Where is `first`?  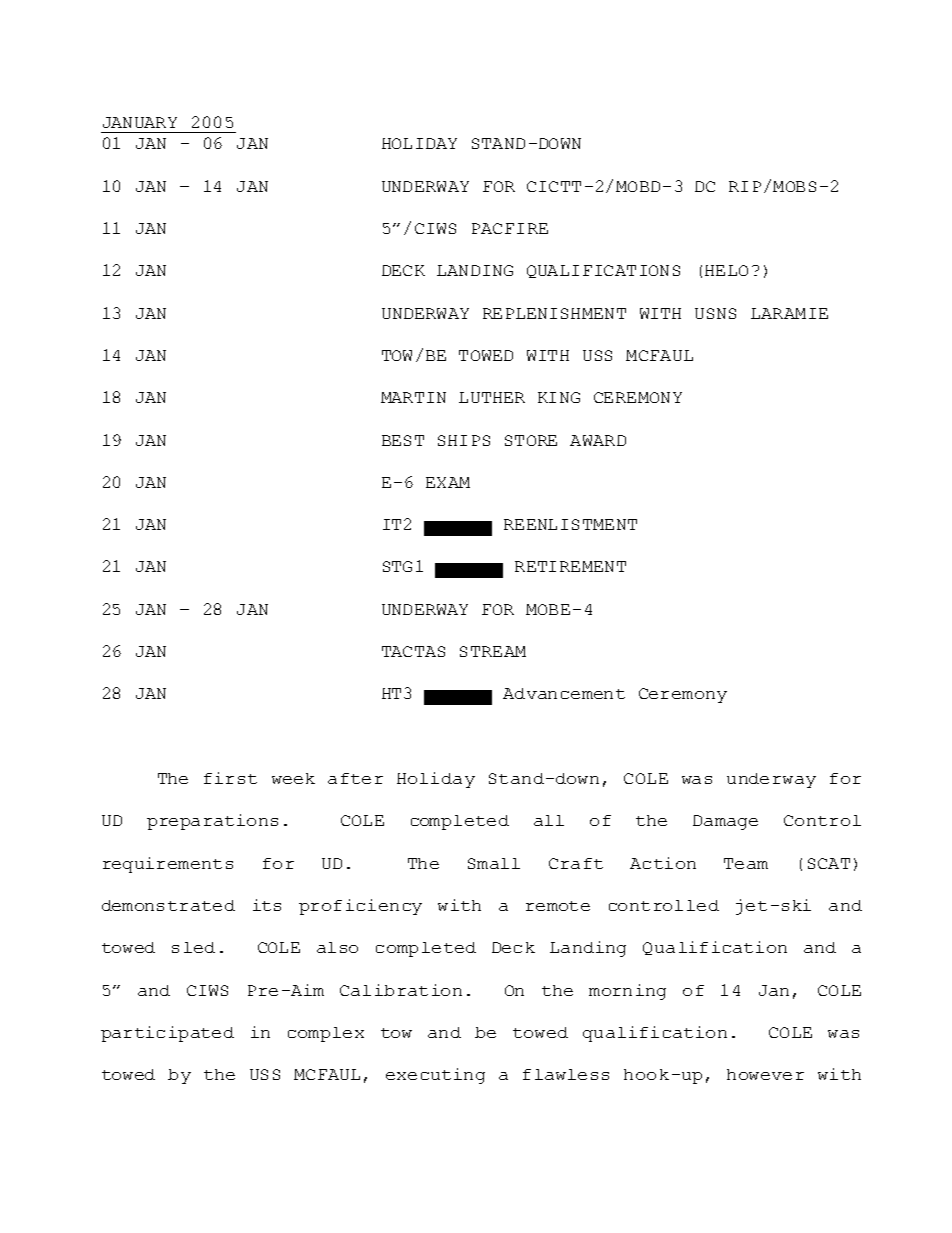 first is located at coordinates (230, 778).
